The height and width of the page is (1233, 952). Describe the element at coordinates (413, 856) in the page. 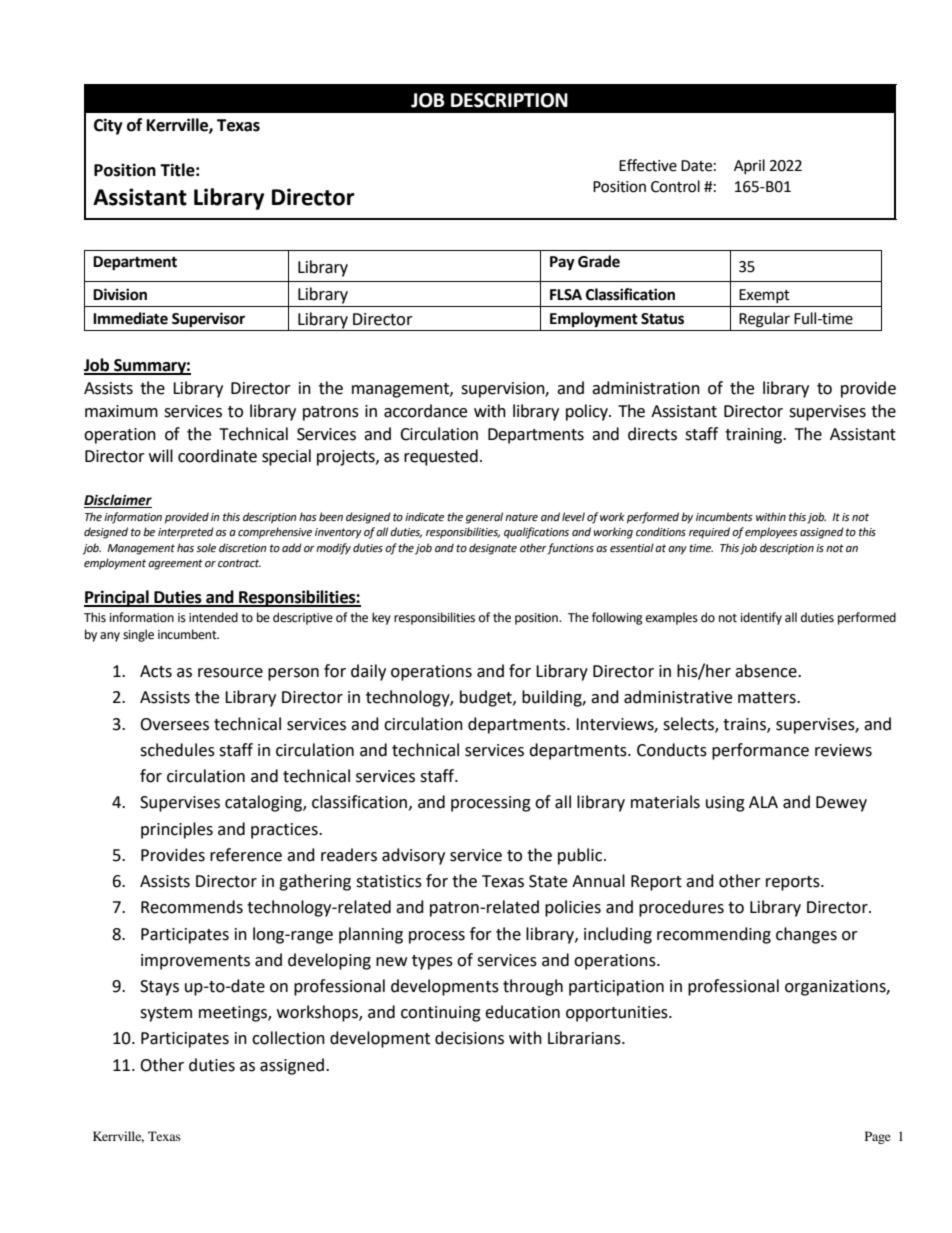

I see `advisory` at that location.
